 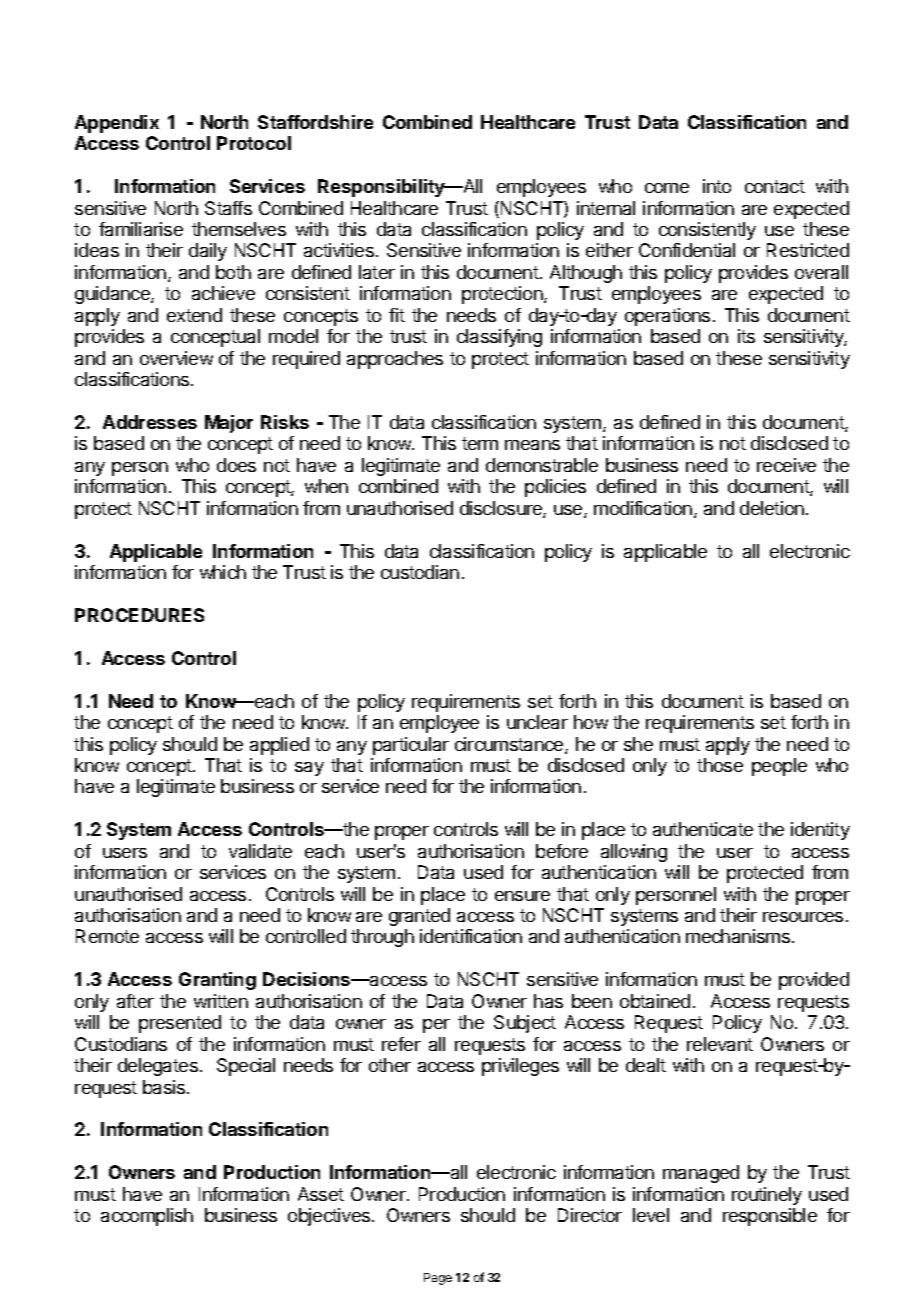 I want to click on Staffordshire, so click(x=315, y=122).
